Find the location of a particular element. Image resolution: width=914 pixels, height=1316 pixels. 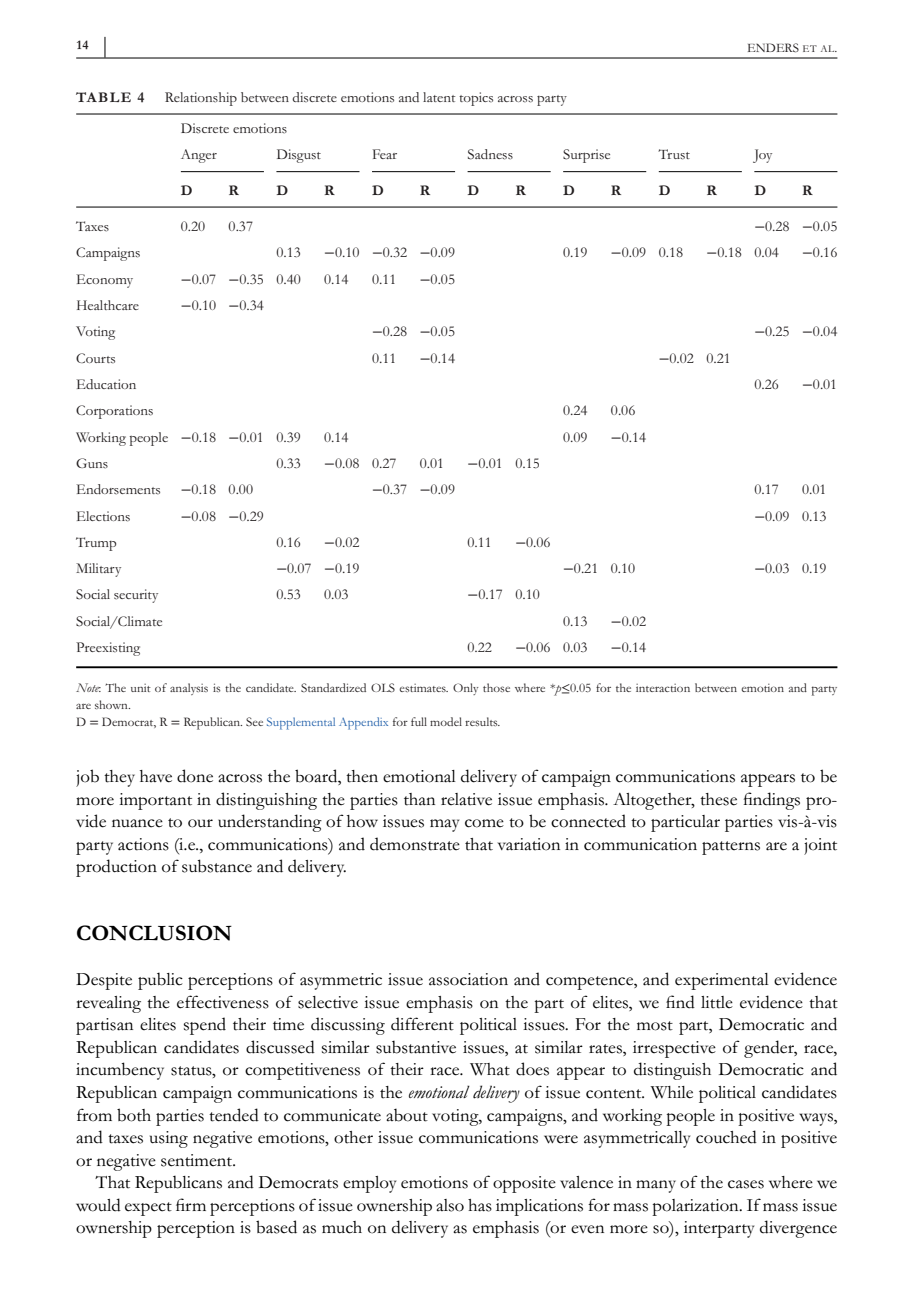

Only is located at coordinates (465, 689).
